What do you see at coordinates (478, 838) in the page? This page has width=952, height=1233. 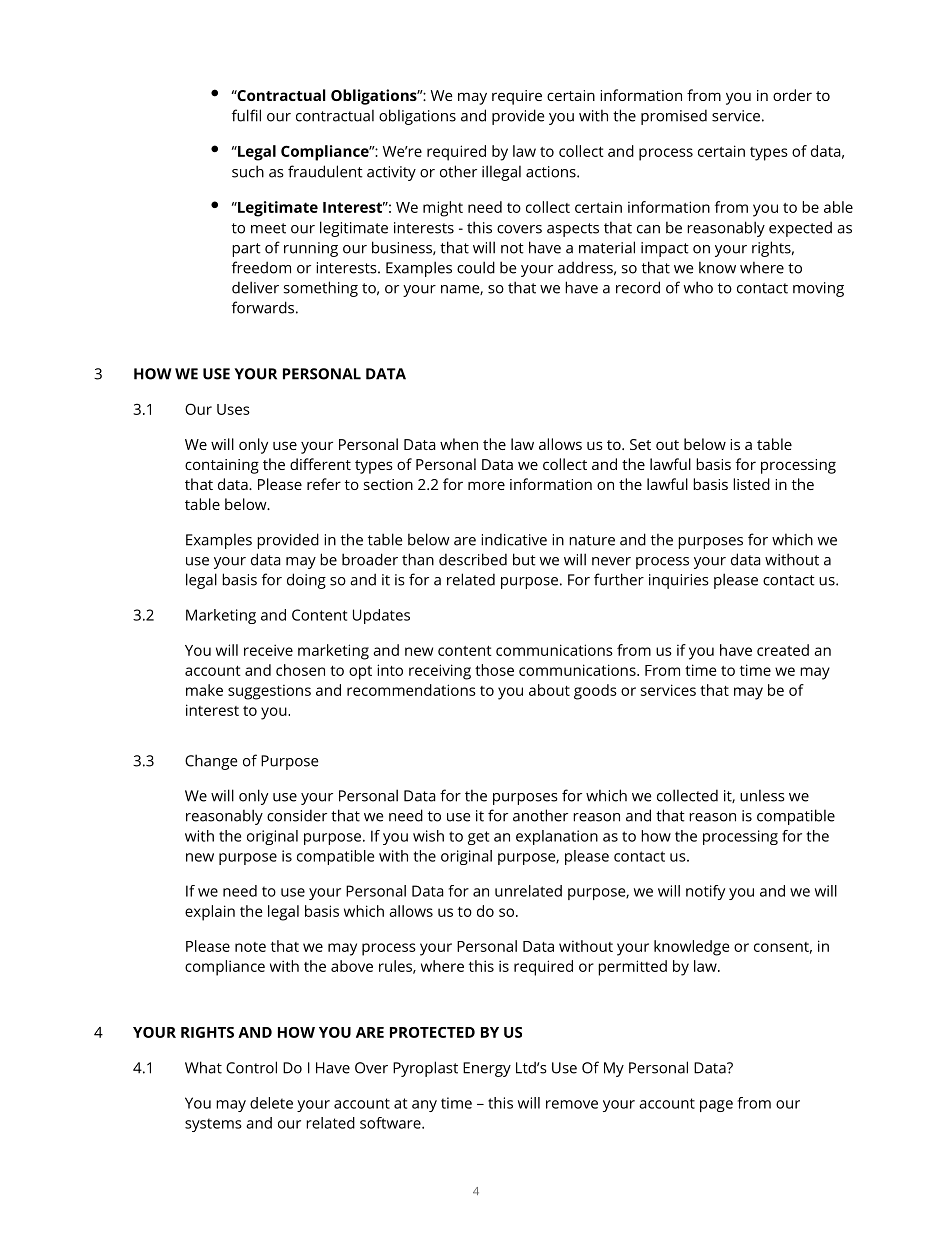 I see `get` at bounding box center [478, 838].
